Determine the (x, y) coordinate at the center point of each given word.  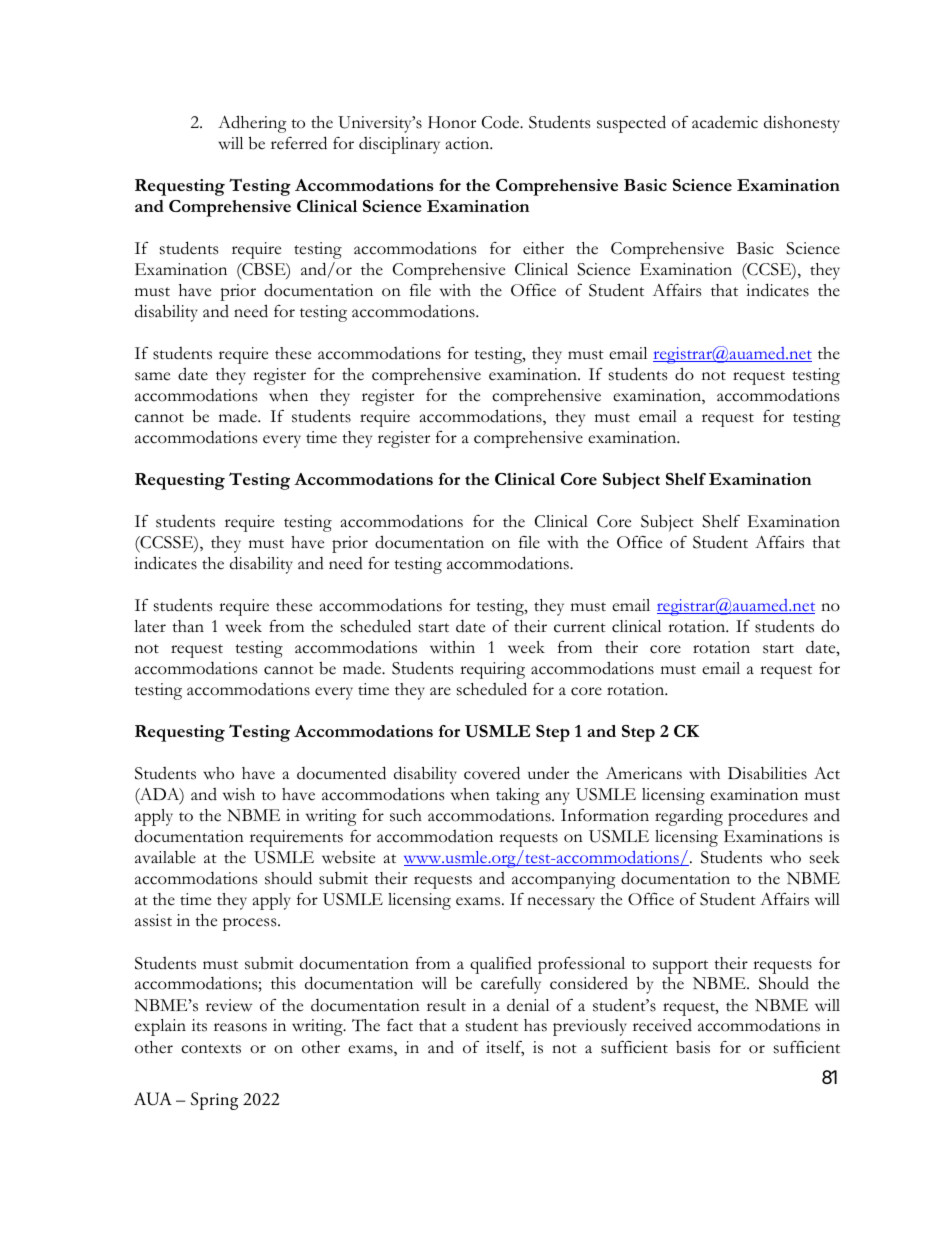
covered (492, 773)
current (580, 628)
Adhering (252, 124)
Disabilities (767, 773)
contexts (211, 1049)
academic (725, 122)
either (543, 248)
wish (239, 794)
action (469, 143)
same (152, 376)
